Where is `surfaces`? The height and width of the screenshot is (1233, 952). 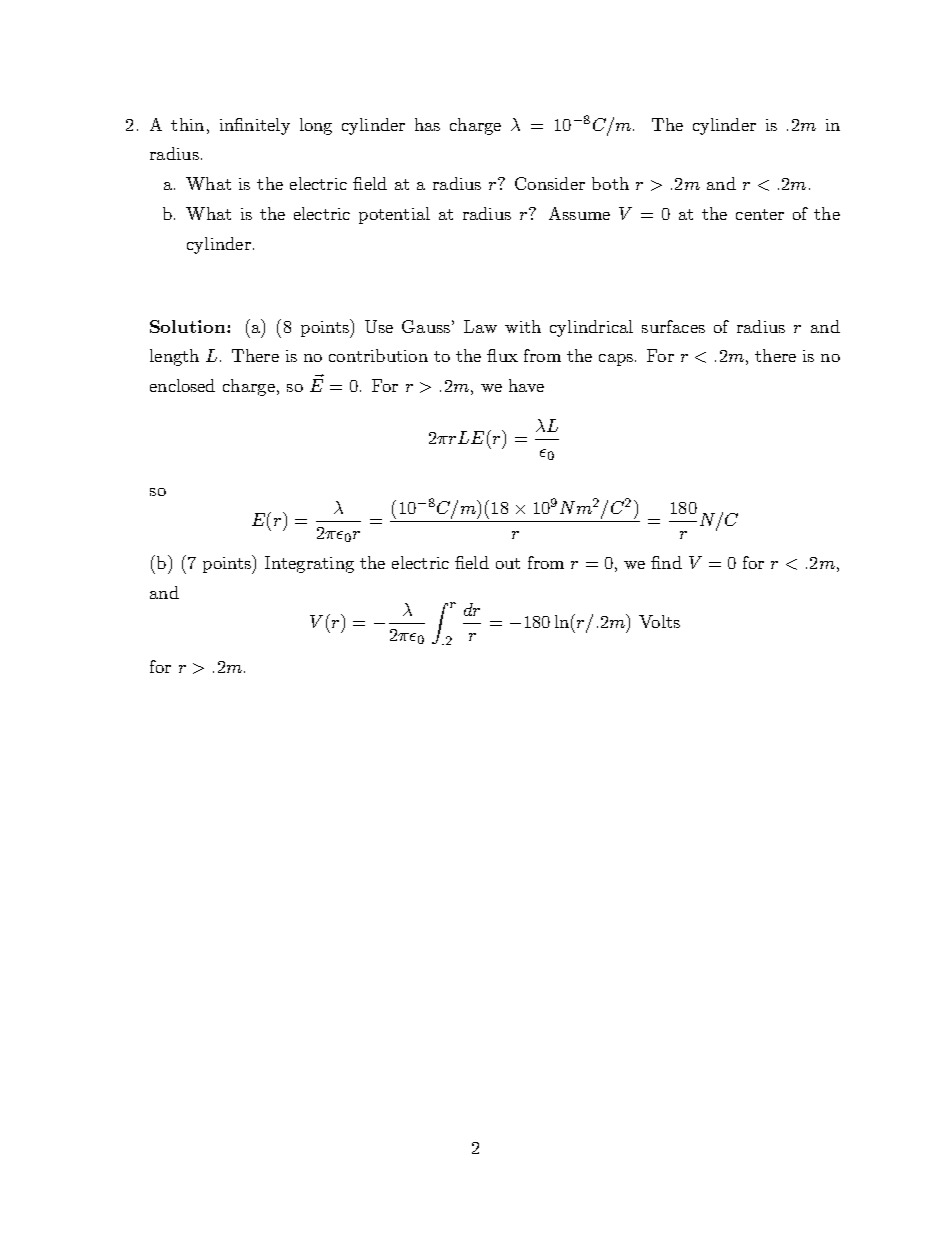 surfaces is located at coordinates (673, 326).
